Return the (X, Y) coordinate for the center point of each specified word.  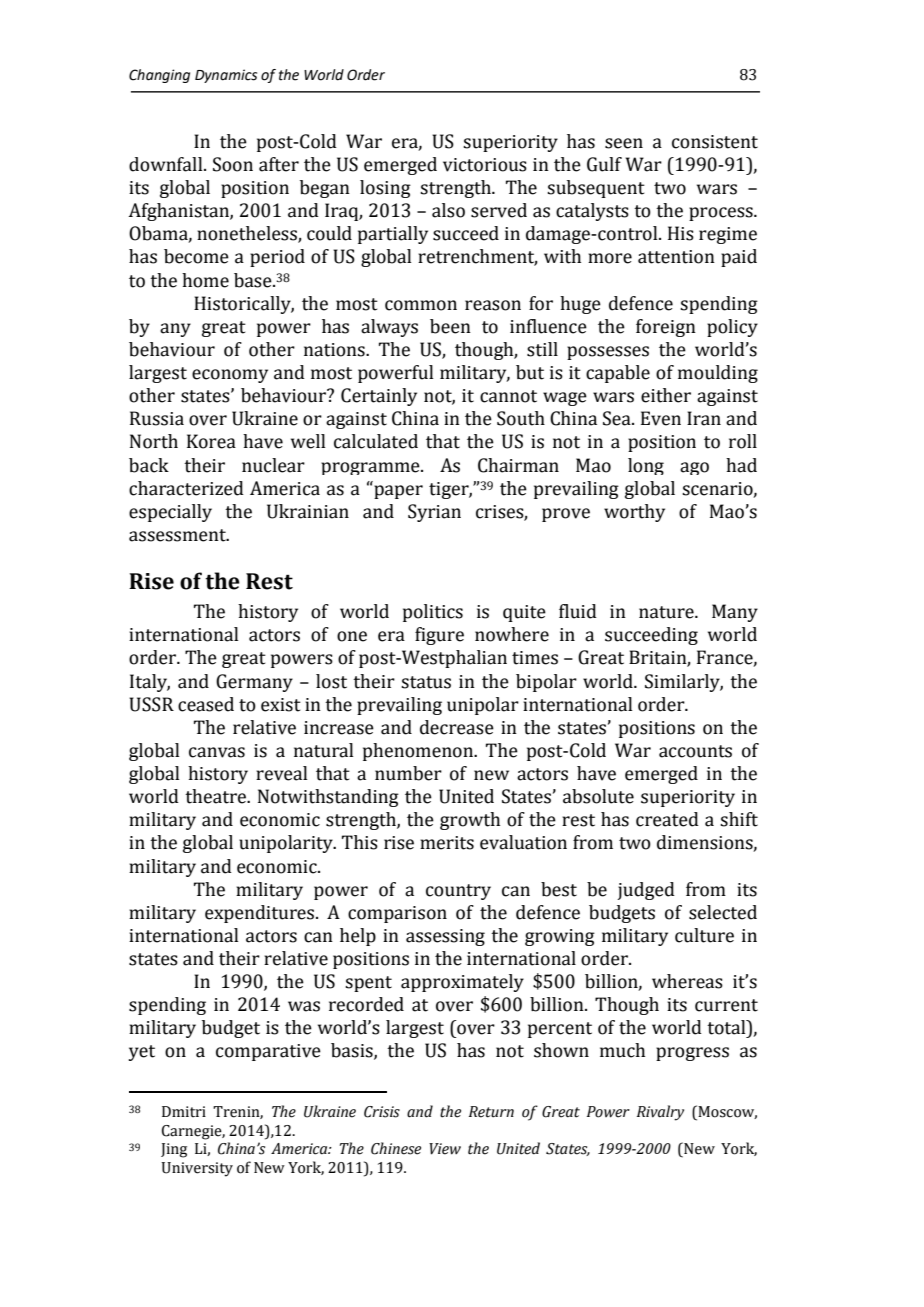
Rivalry (660, 1113)
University (197, 1169)
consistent (715, 142)
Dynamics (226, 76)
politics (433, 613)
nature (667, 612)
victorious (485, 165)
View (445, 1149)
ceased (206, 704)
